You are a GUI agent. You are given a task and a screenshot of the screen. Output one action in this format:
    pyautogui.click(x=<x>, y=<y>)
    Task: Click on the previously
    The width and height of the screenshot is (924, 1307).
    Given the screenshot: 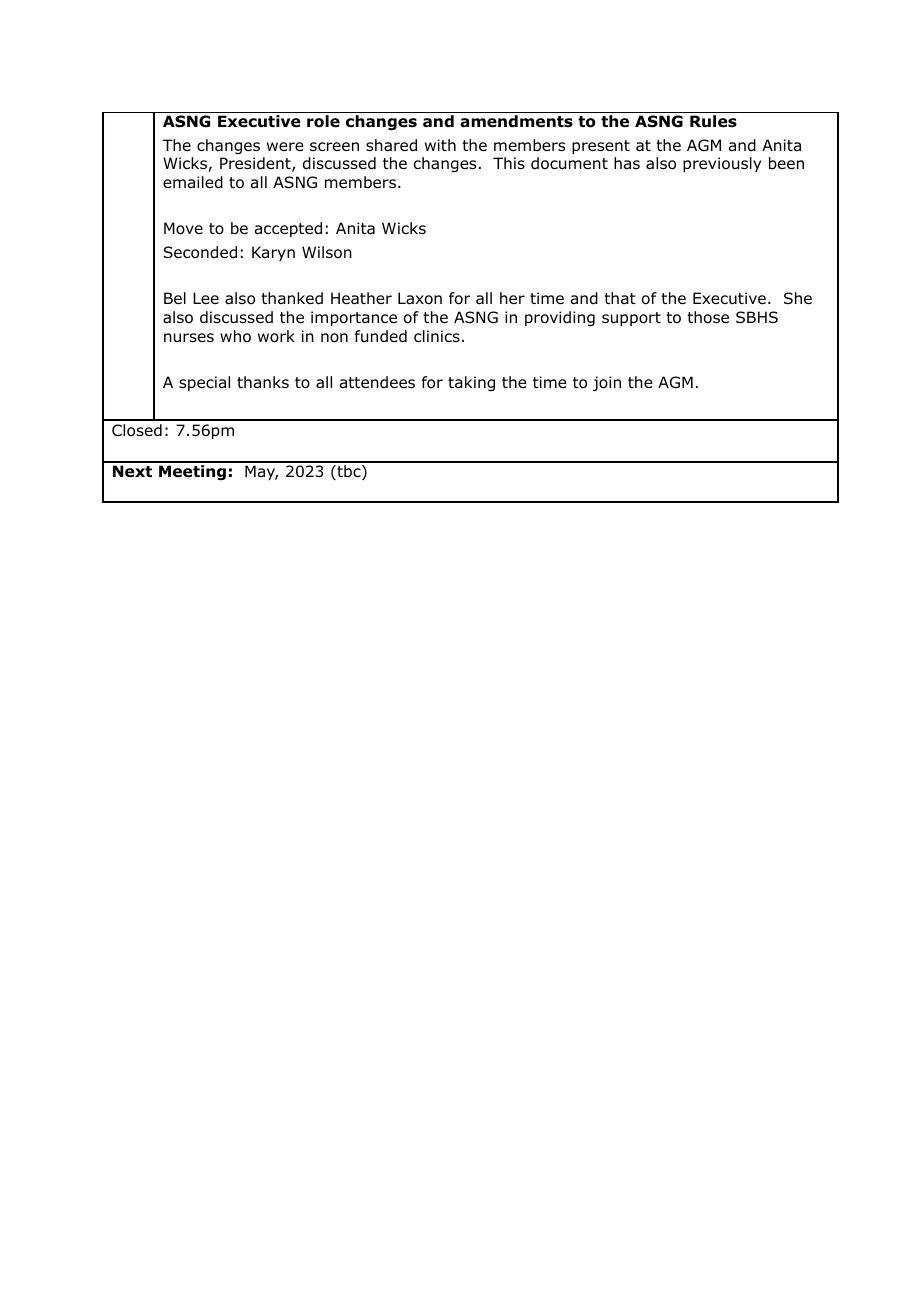 What is the action you would take?
    pyautogui.click(x=722, y=164)
